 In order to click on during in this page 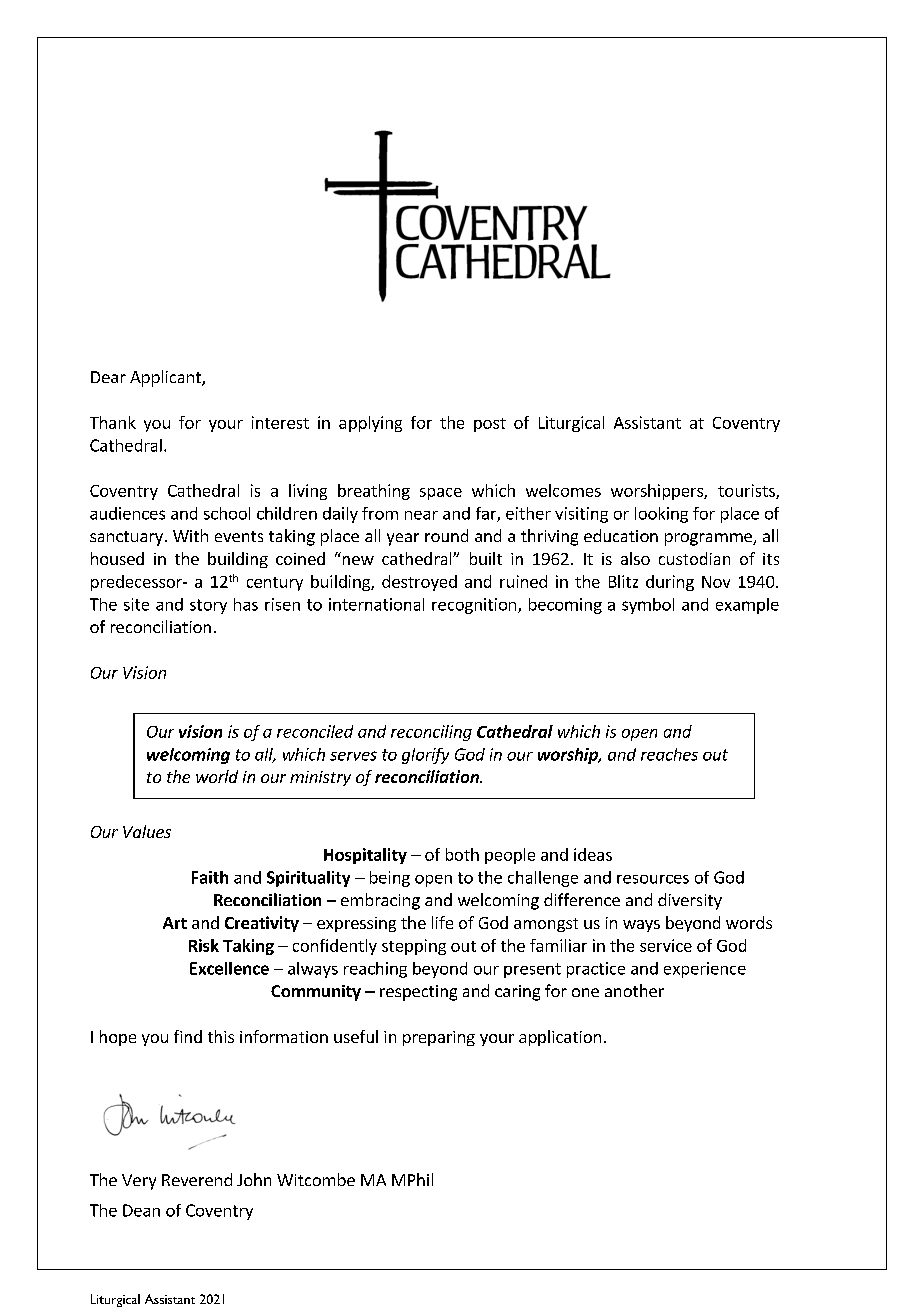, I will do `click(670, 583)`.
